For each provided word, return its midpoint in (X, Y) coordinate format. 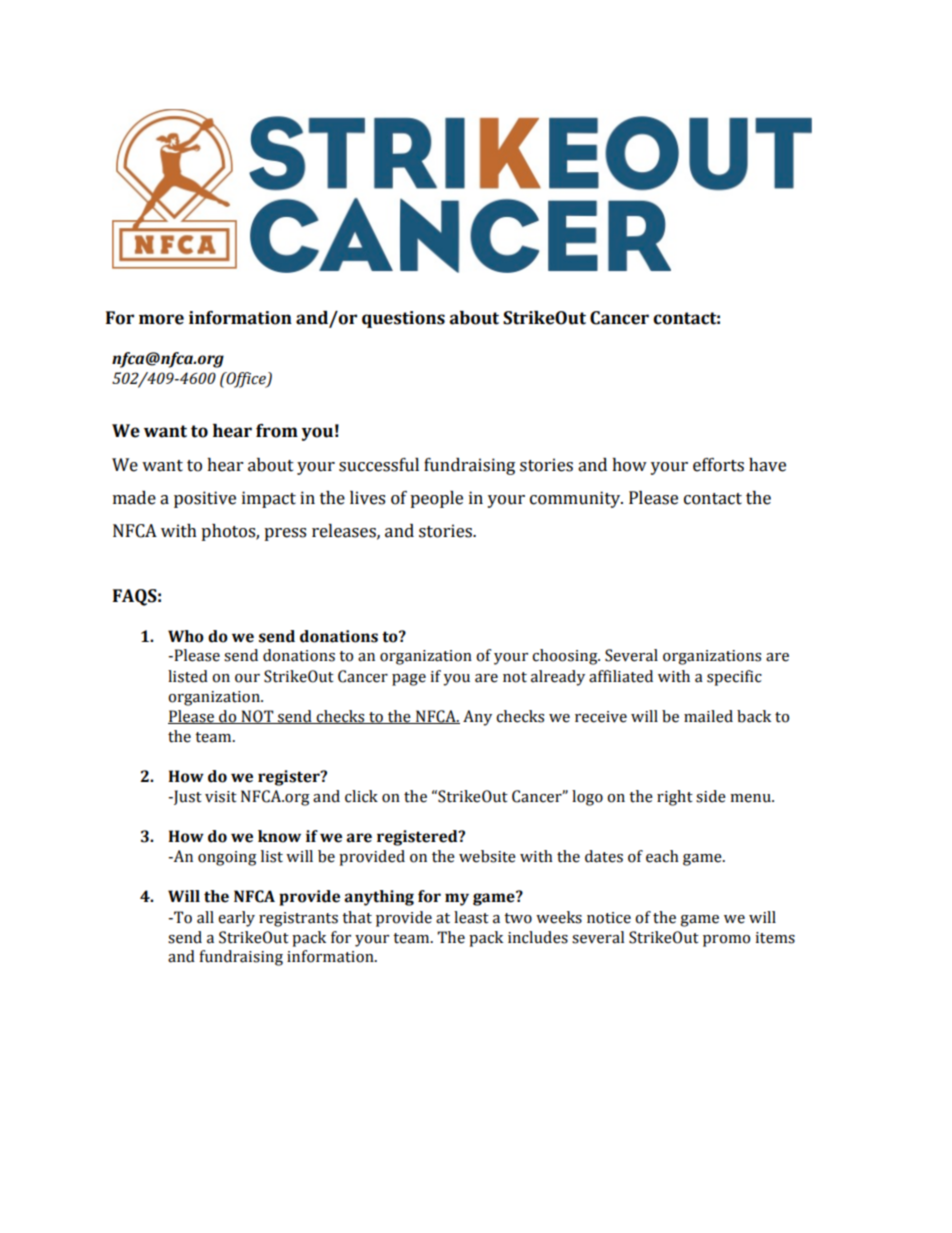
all (205, 917)
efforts (718, 465)
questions (403, 319)
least (471, 917)
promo (726, 941)
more (161, 319)
